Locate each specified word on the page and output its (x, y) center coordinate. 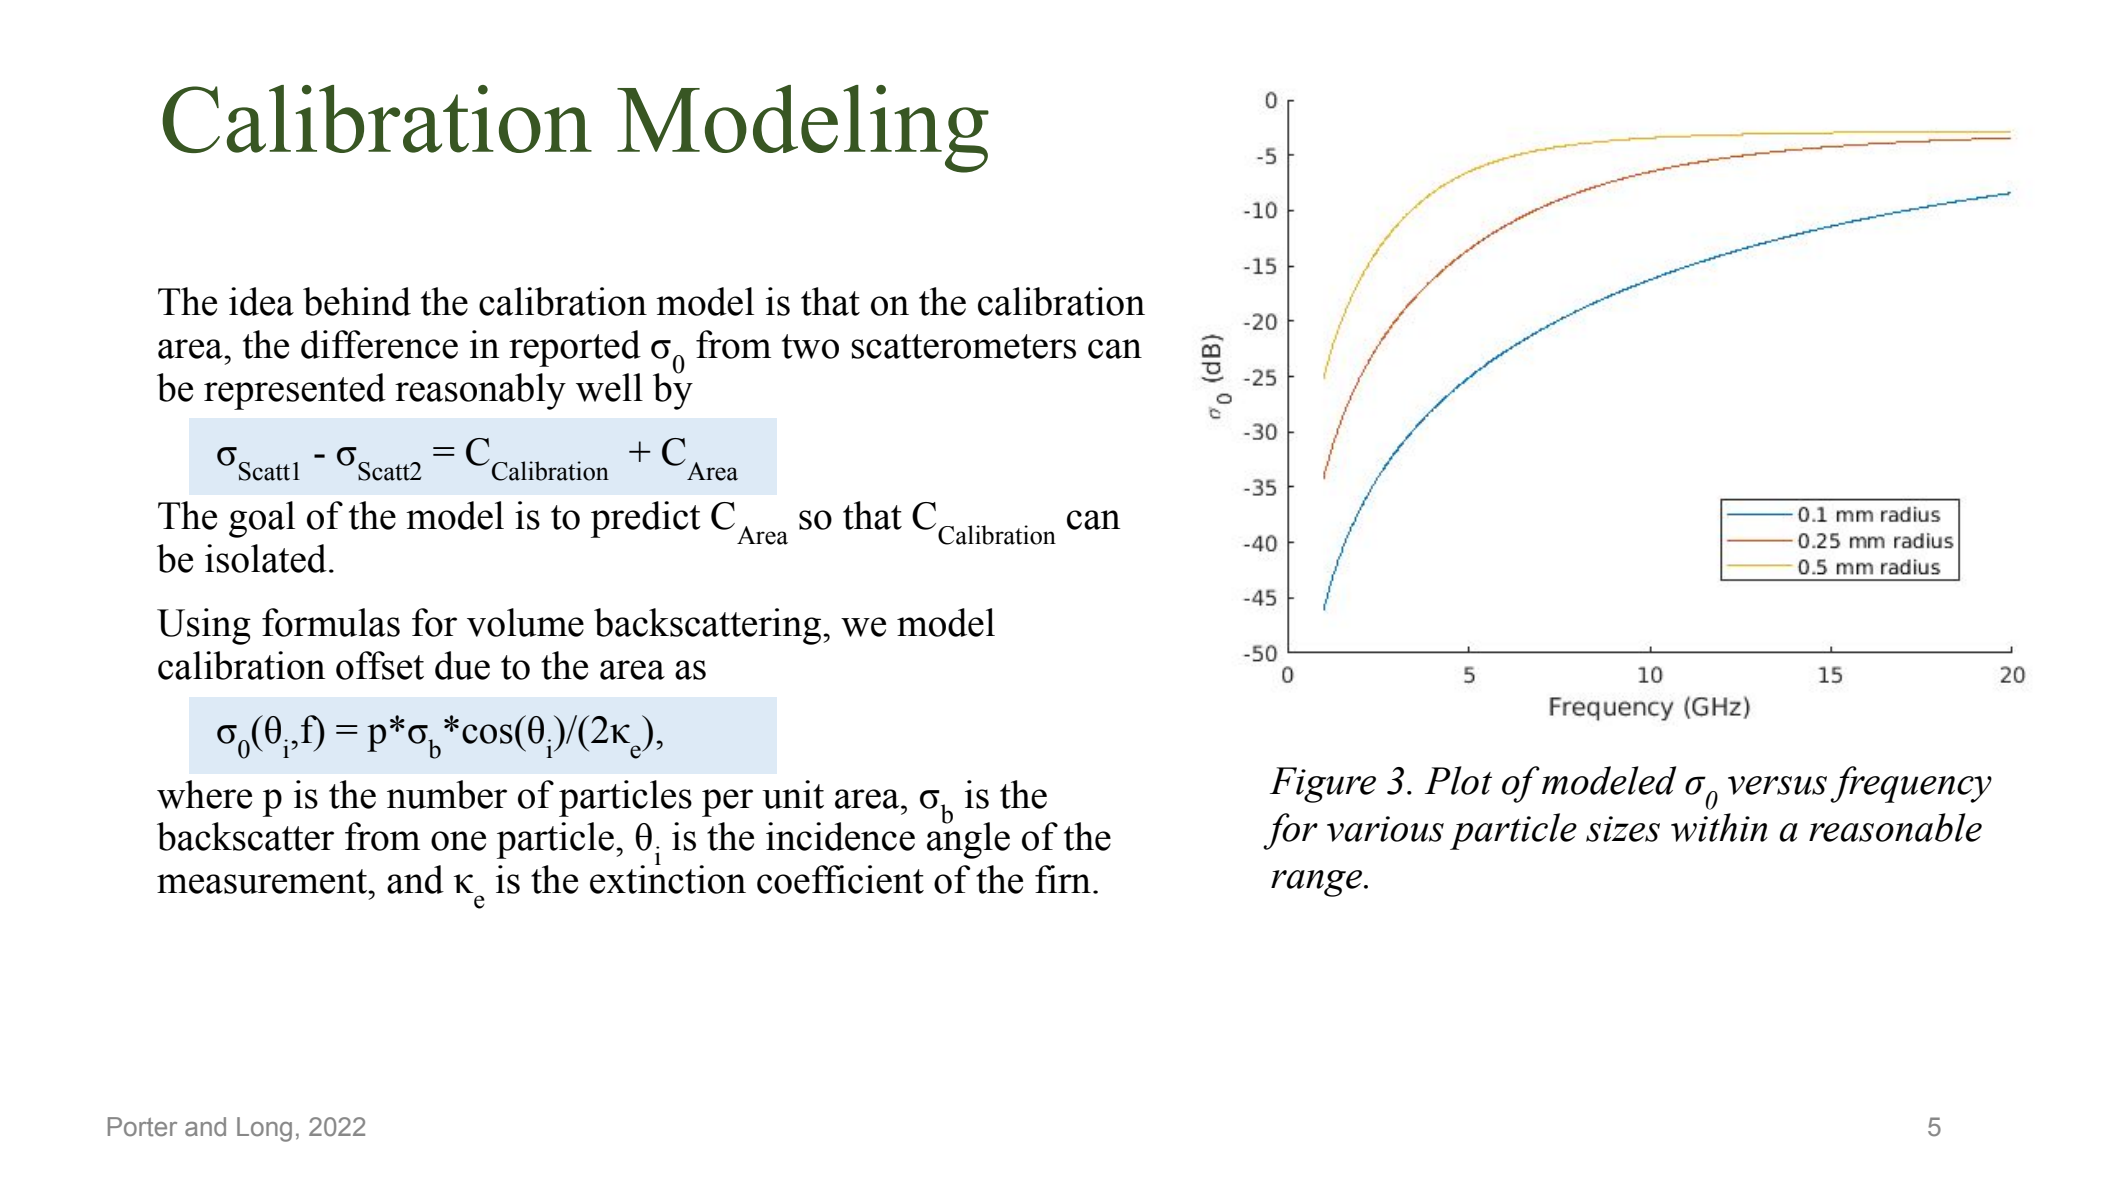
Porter (142, 1127)
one (458, 841)
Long (264, 1129)
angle (968, 839)
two (810, 346)
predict (646, 519)
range (1318, 883)
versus (1777, 785)
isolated (266, 558)
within (1719, 827)
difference (379, 344)
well (609, 387)
